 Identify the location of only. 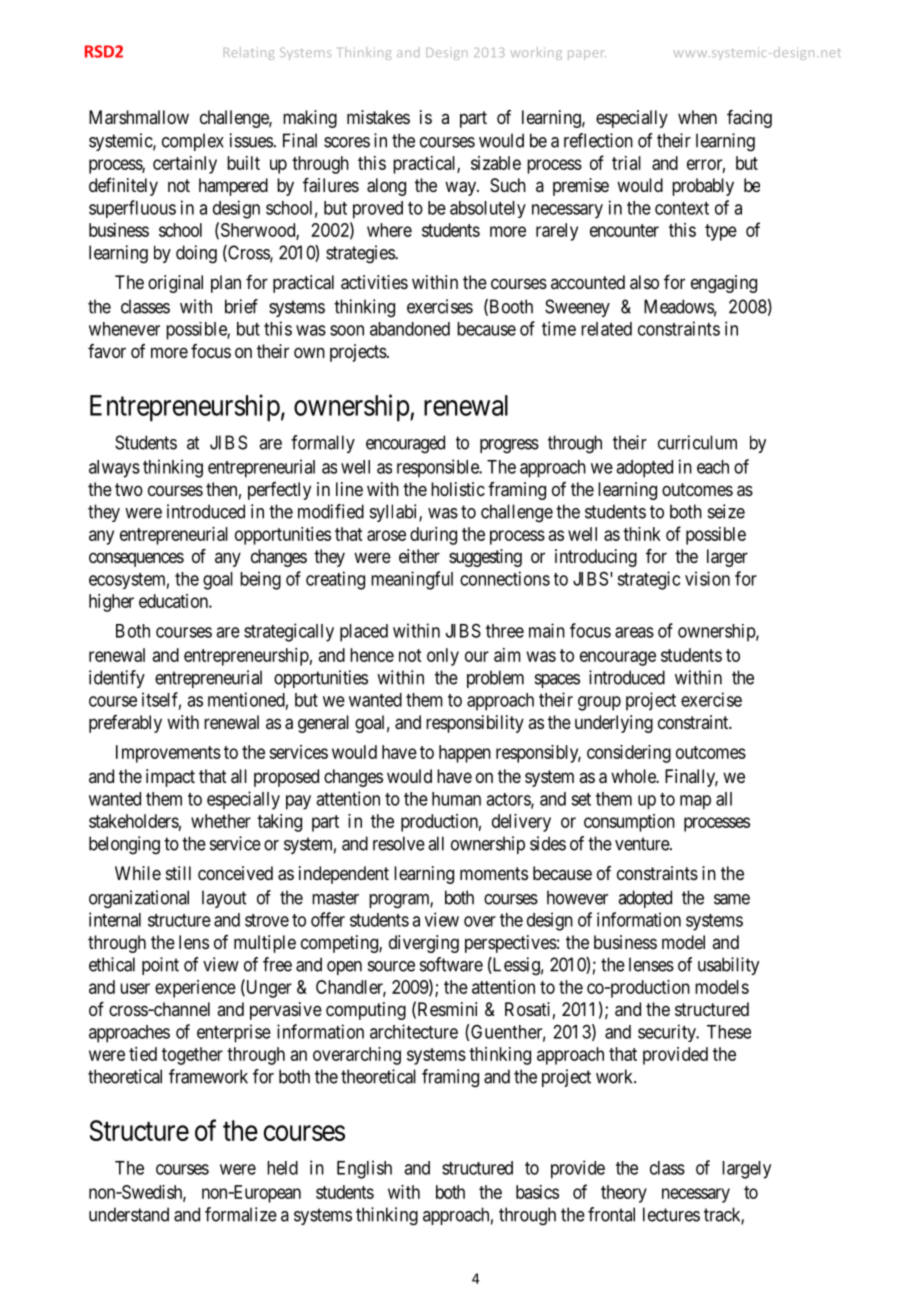
(443, 657).
